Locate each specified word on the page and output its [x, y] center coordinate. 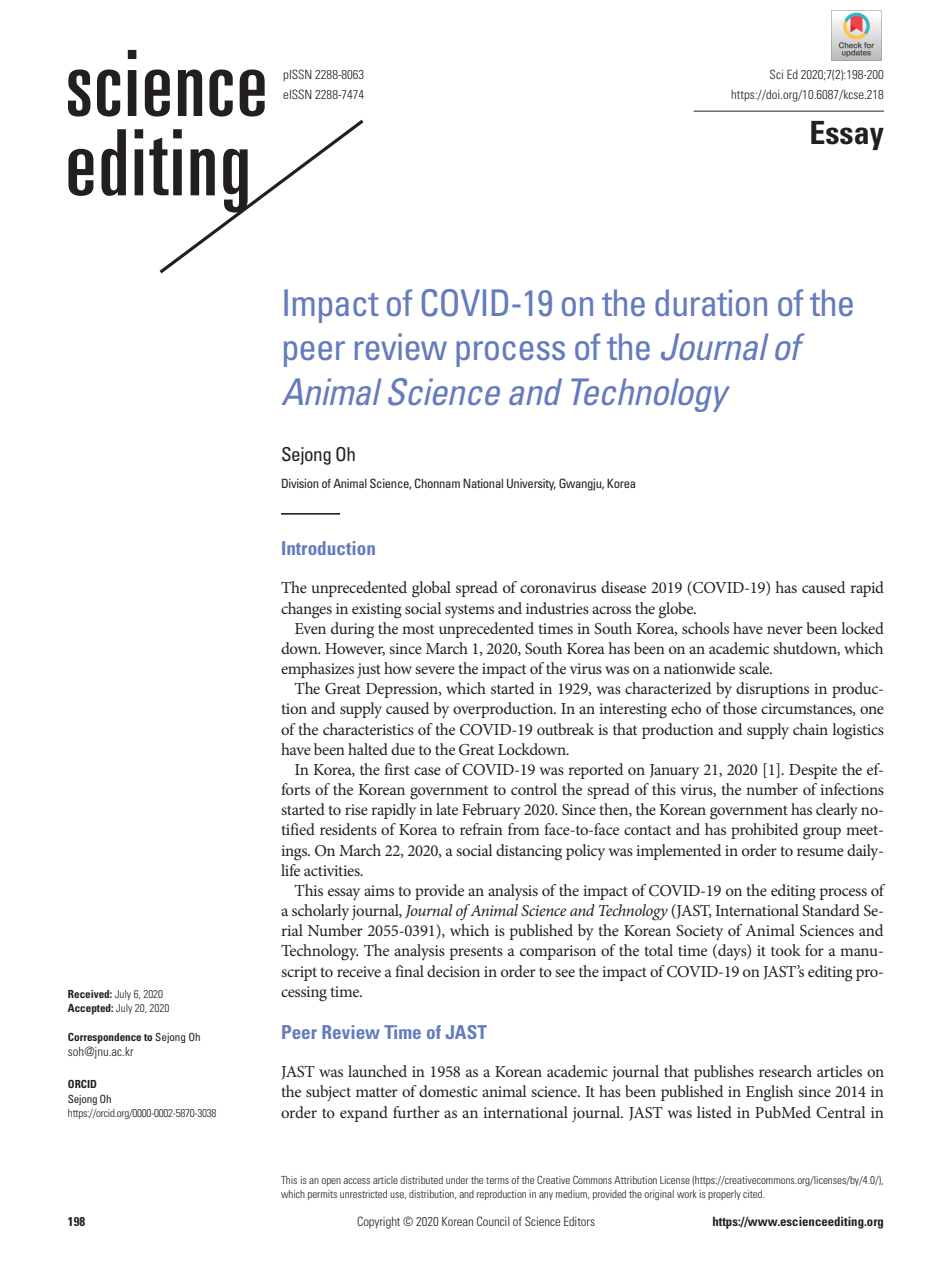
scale [755, 668]
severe [435, 670]
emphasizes [317, 670]
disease [623, 587]
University [531, 484]
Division [300, 483]
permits [322, 1195]
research [785, 1071]
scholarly [320, 912]
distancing [529, 852]
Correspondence [104, 1038]
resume [820, 852]
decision [453, 971]
